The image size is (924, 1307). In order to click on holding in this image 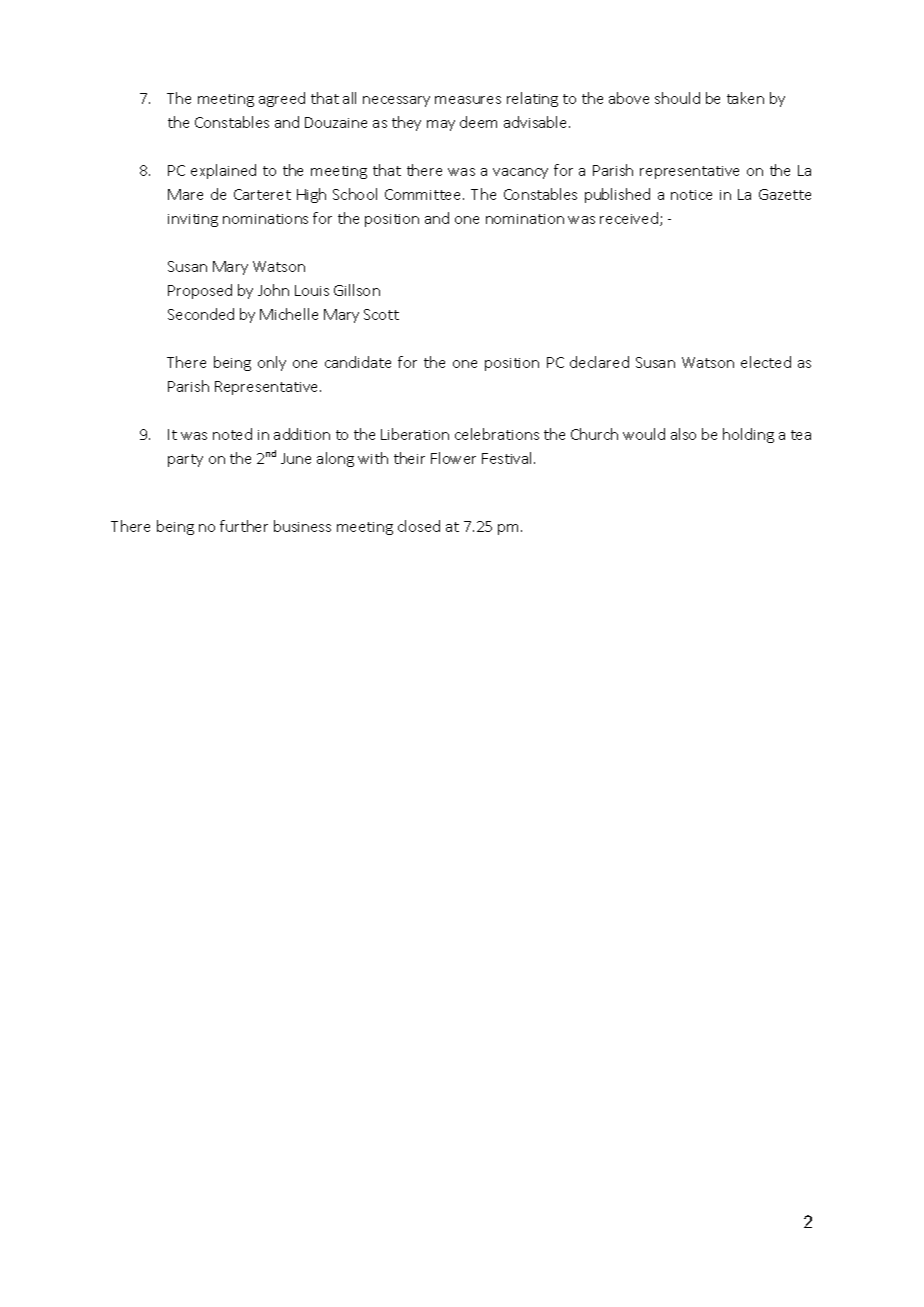, I will do `click(748, 435)`.
